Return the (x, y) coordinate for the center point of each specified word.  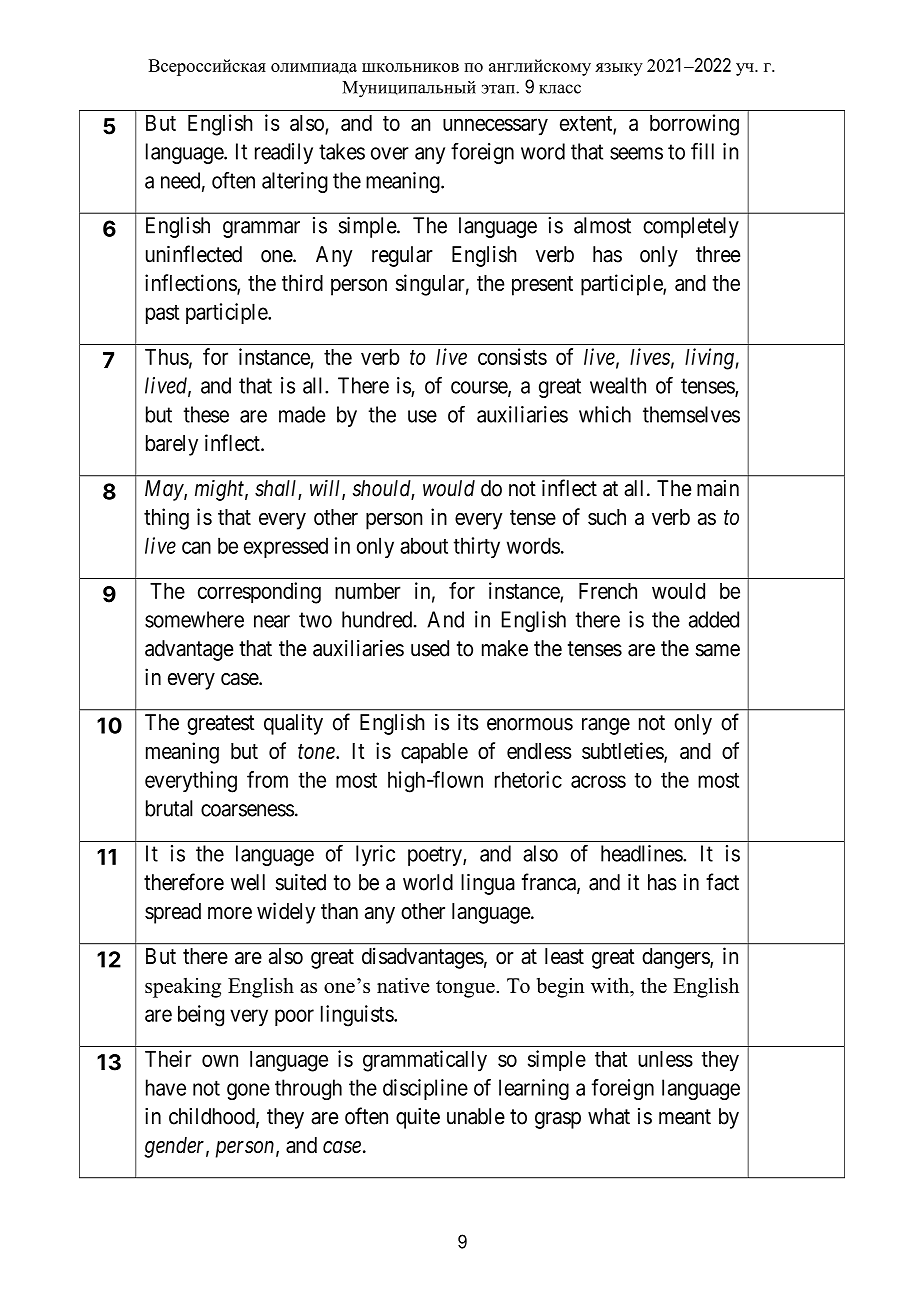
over (390, 153)
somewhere (194, 619)
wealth (618, 385)
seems (636, 153)
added (714, 619)
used (430, 648)
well (248, 882)
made (302, 414)
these (206, 414)
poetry (436, 856)
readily (284, 153)
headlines (642, 853)
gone (248, 1091)
